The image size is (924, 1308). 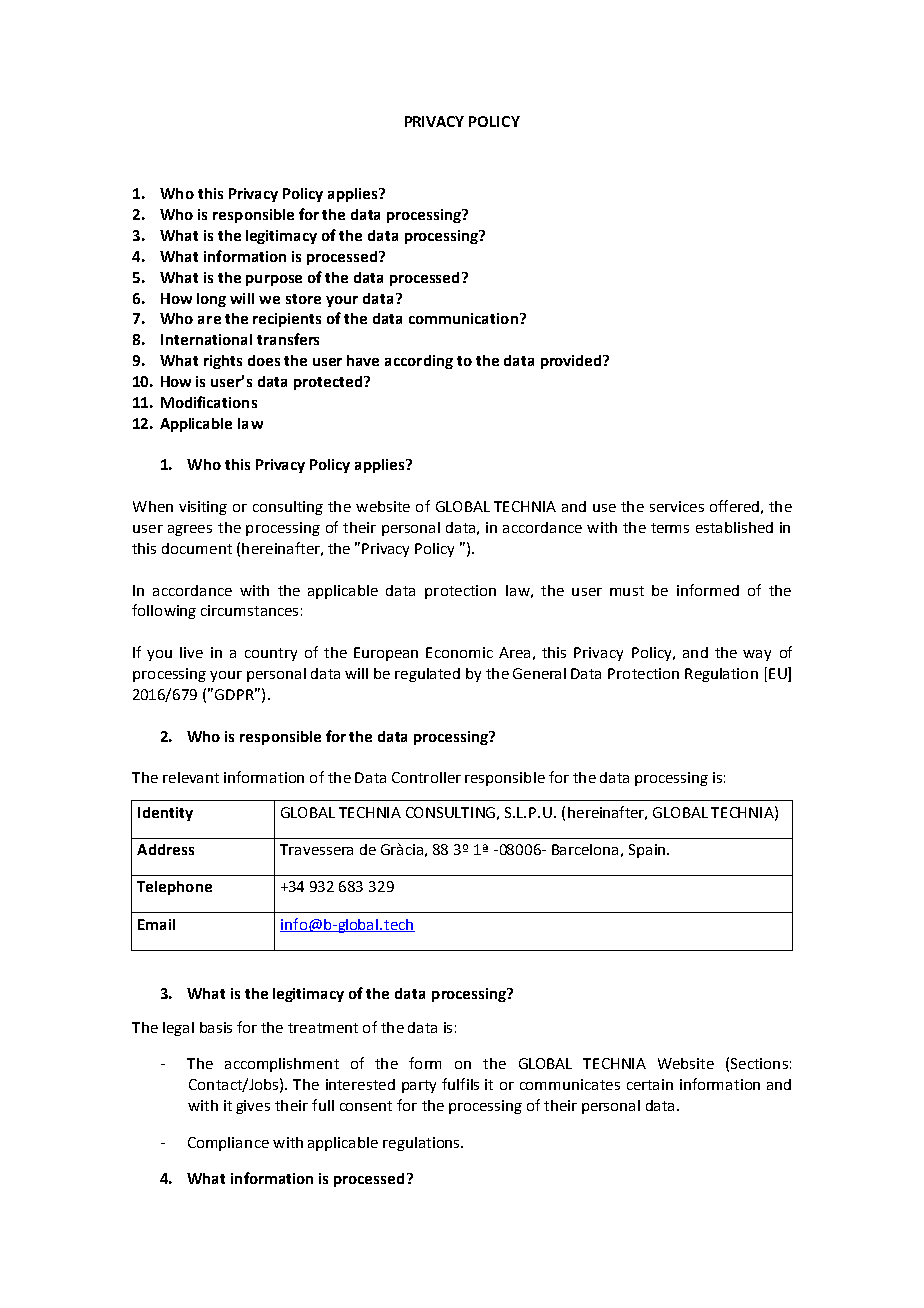 I want to click on must, so click(x=627, y=591).
